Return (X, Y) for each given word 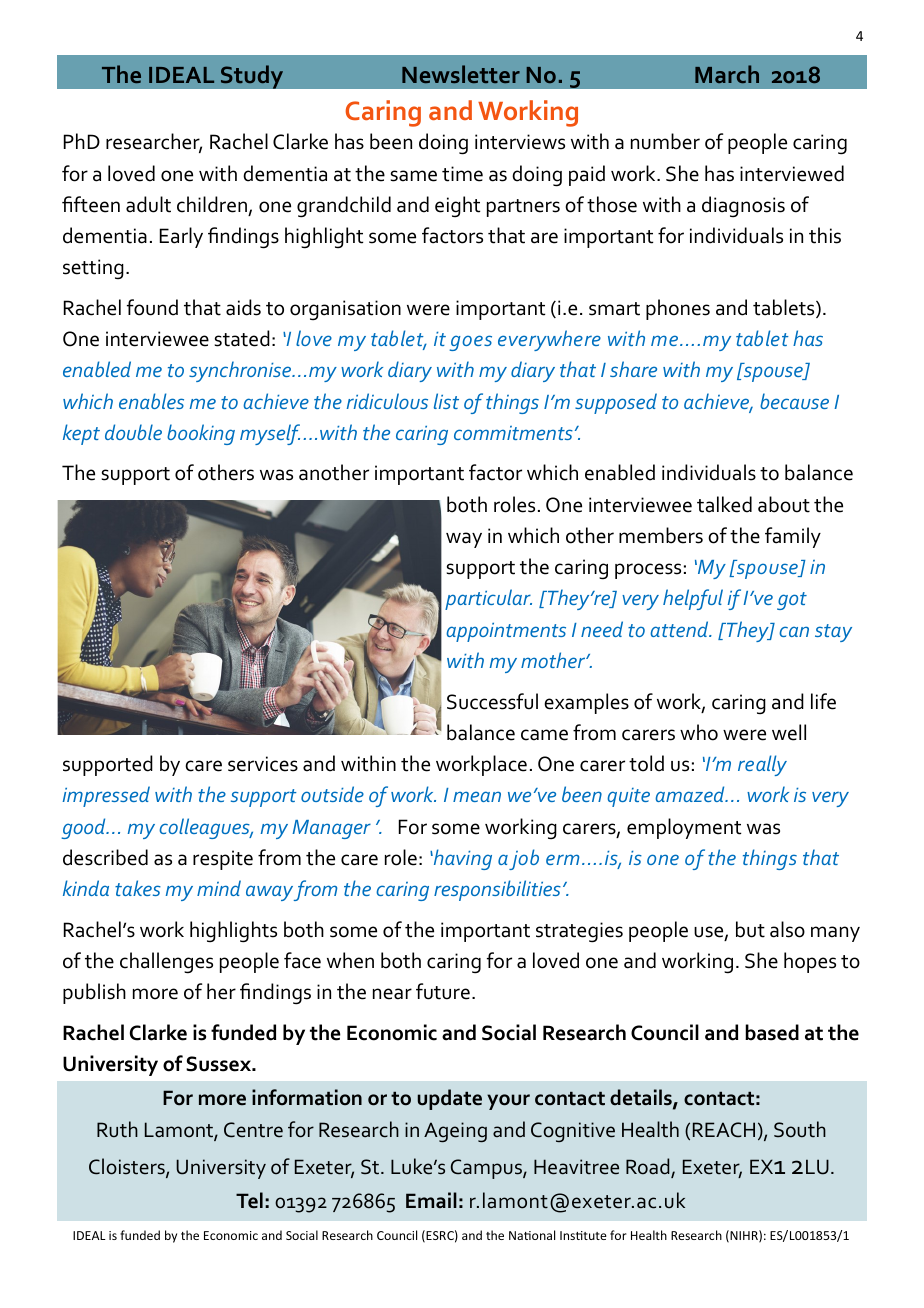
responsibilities (497, 890)
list (446, 401)
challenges (166, 963)
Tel (249, 1200)
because (794, 401)
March (727, 74)
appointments (506, 632)
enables (151, 401)
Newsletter (461, 74)
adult (148, 204)
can (794, 631)
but (750, 929)
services (263, 764)
